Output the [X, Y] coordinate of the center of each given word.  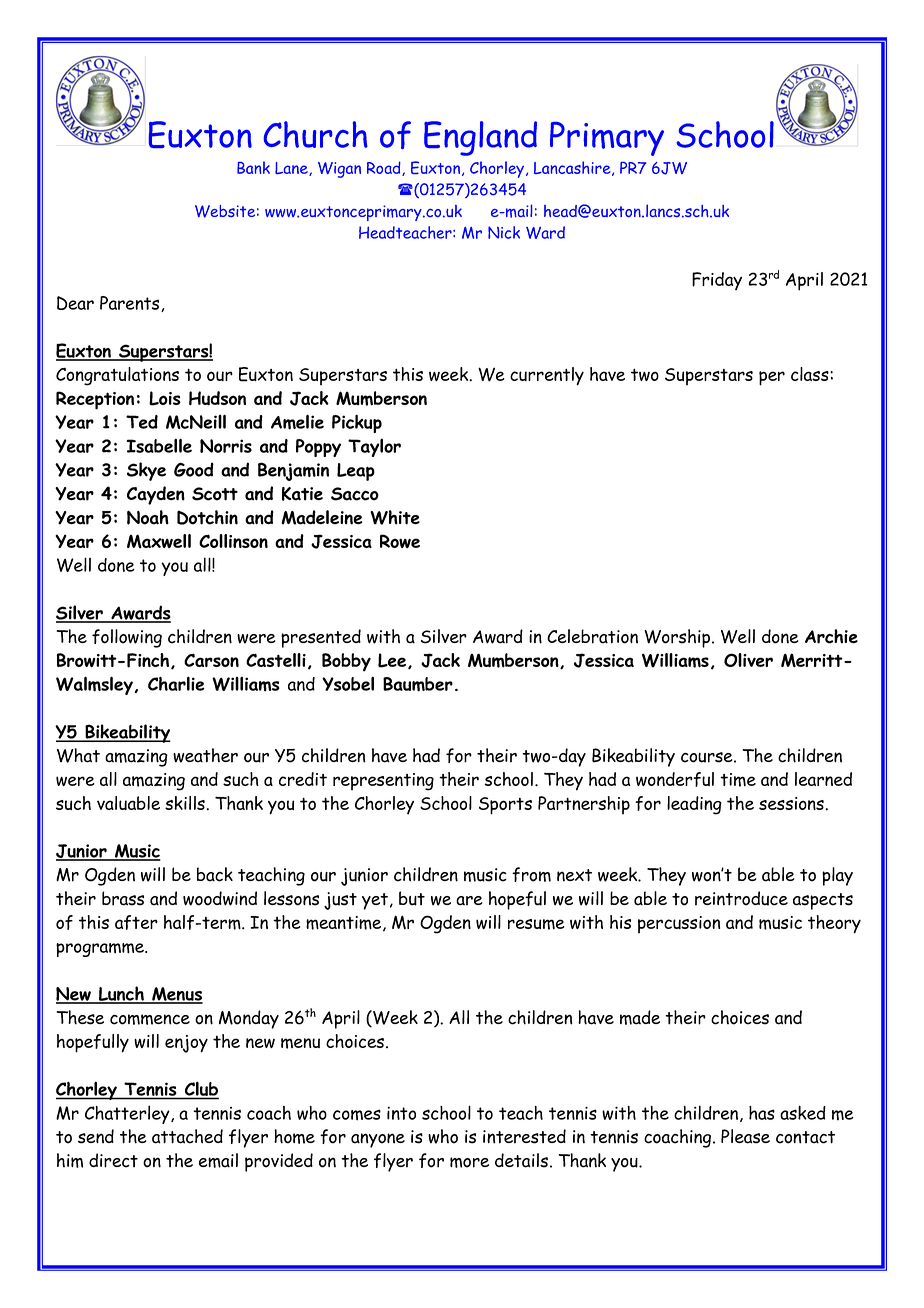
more [469, 1162]
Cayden [156, 495]
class [811, 374]
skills [186, 803]
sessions [792, 803]
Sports [505, 806]
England [480, 138]
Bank [253, 167]
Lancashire [573, 168]
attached [187, 1136]
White [395, 517]
